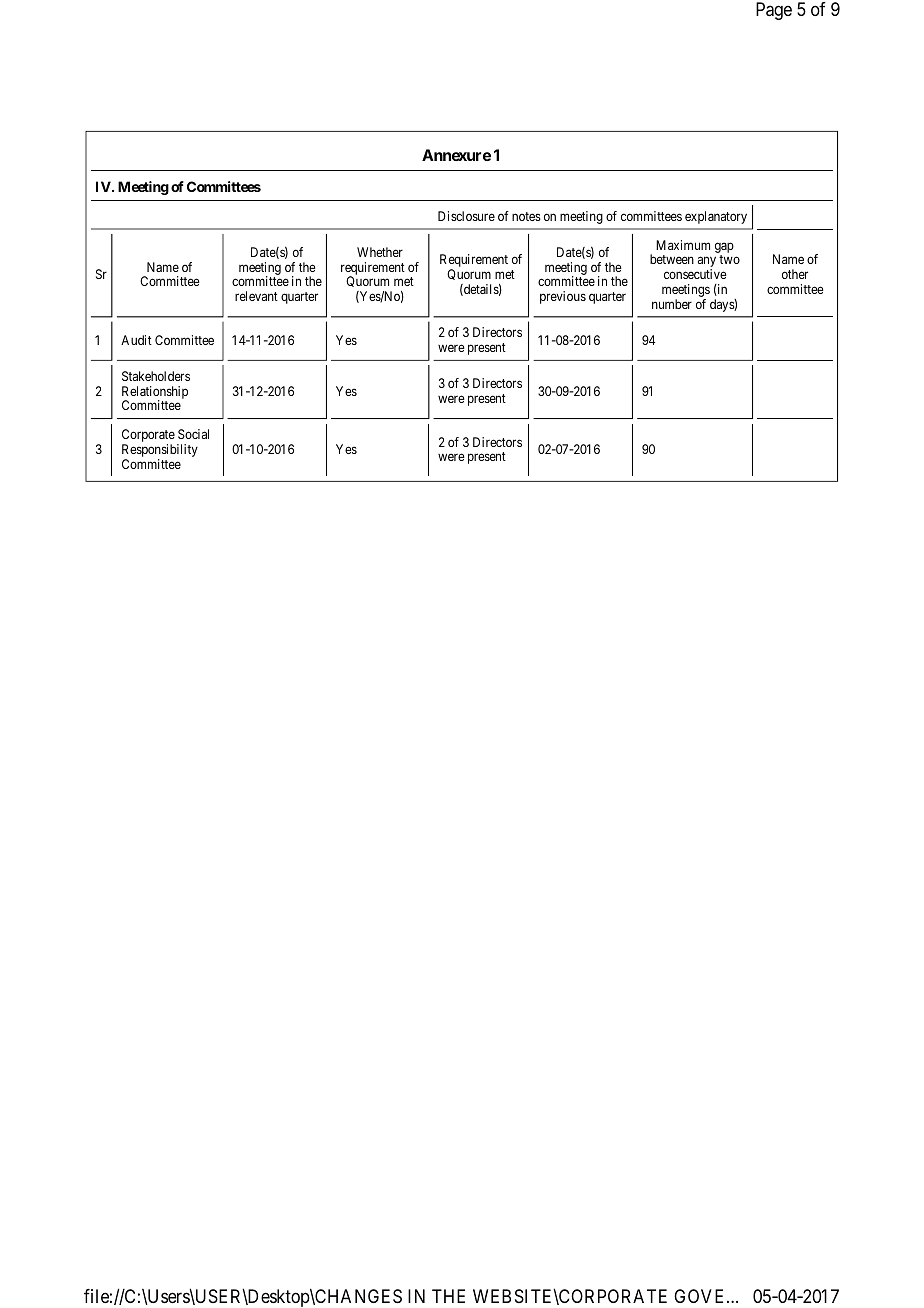  What do you see at coordinates (256, 296) in the screenshot?
I see `relevant` at bounding box center [256, 296].
